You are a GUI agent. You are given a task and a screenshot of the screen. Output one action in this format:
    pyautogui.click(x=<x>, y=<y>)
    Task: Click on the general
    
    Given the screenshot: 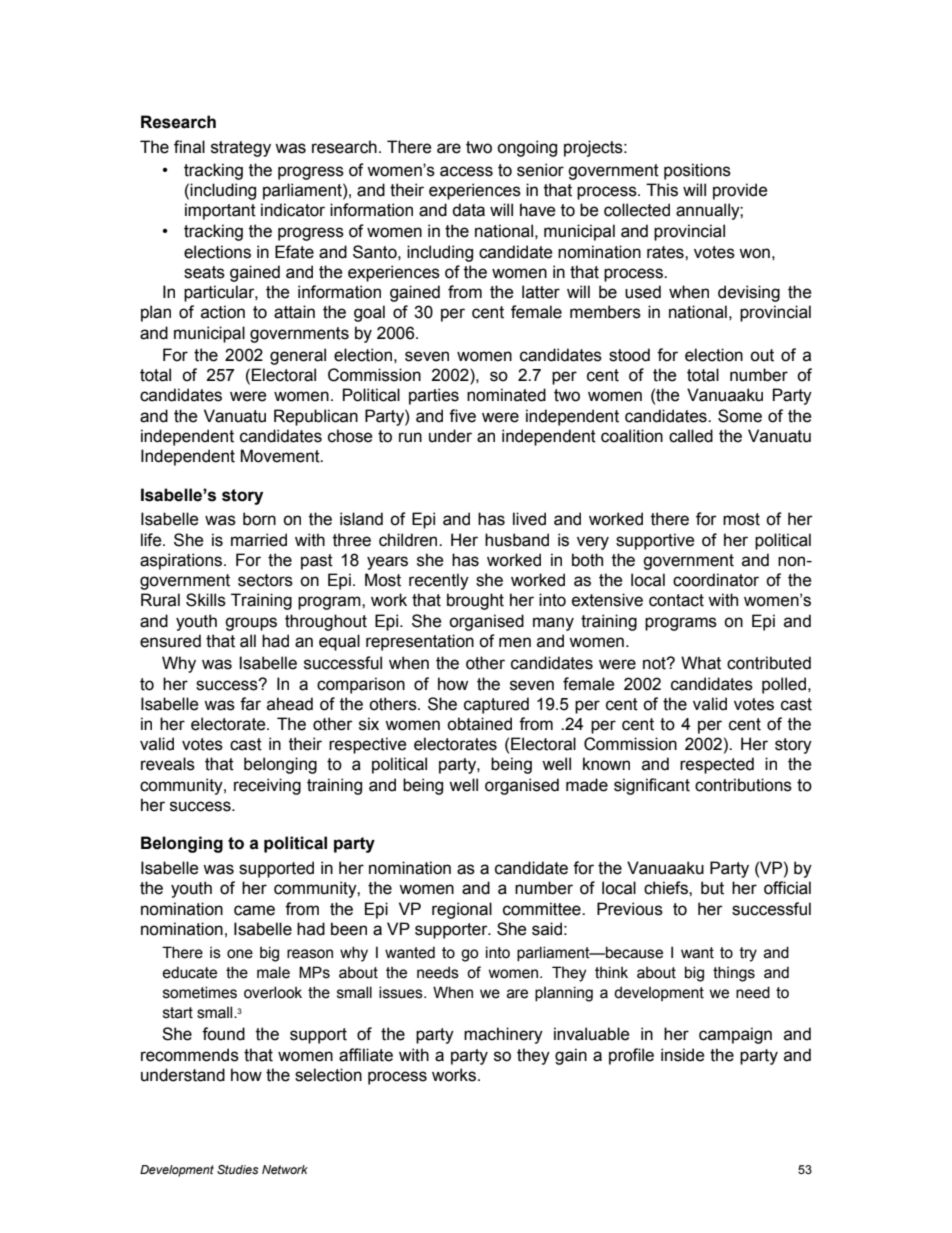 What is the action you would take?
    pyautogui.click(x=298, y=356)
